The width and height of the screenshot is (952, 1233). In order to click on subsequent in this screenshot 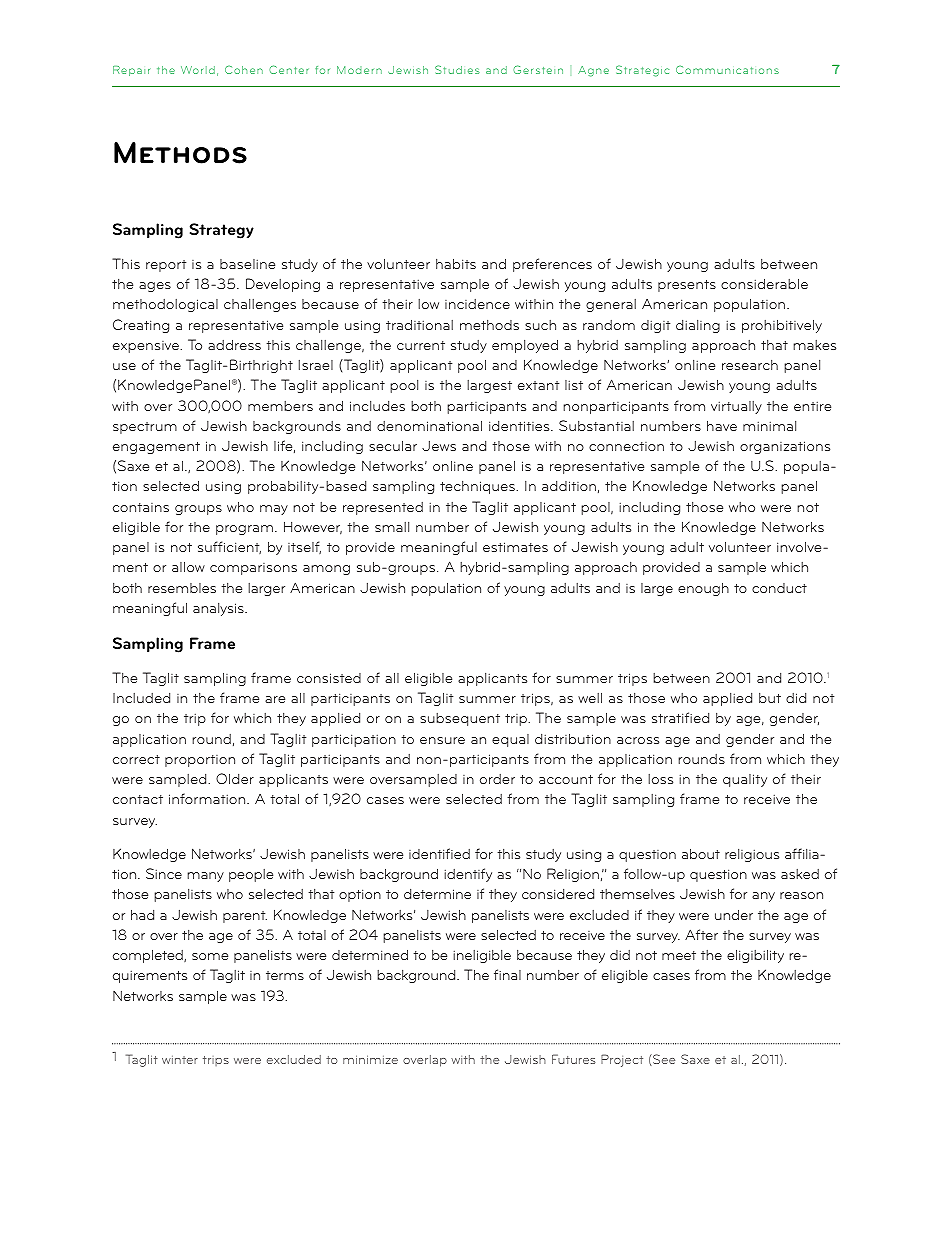, I will do `click(460, 719)`.
